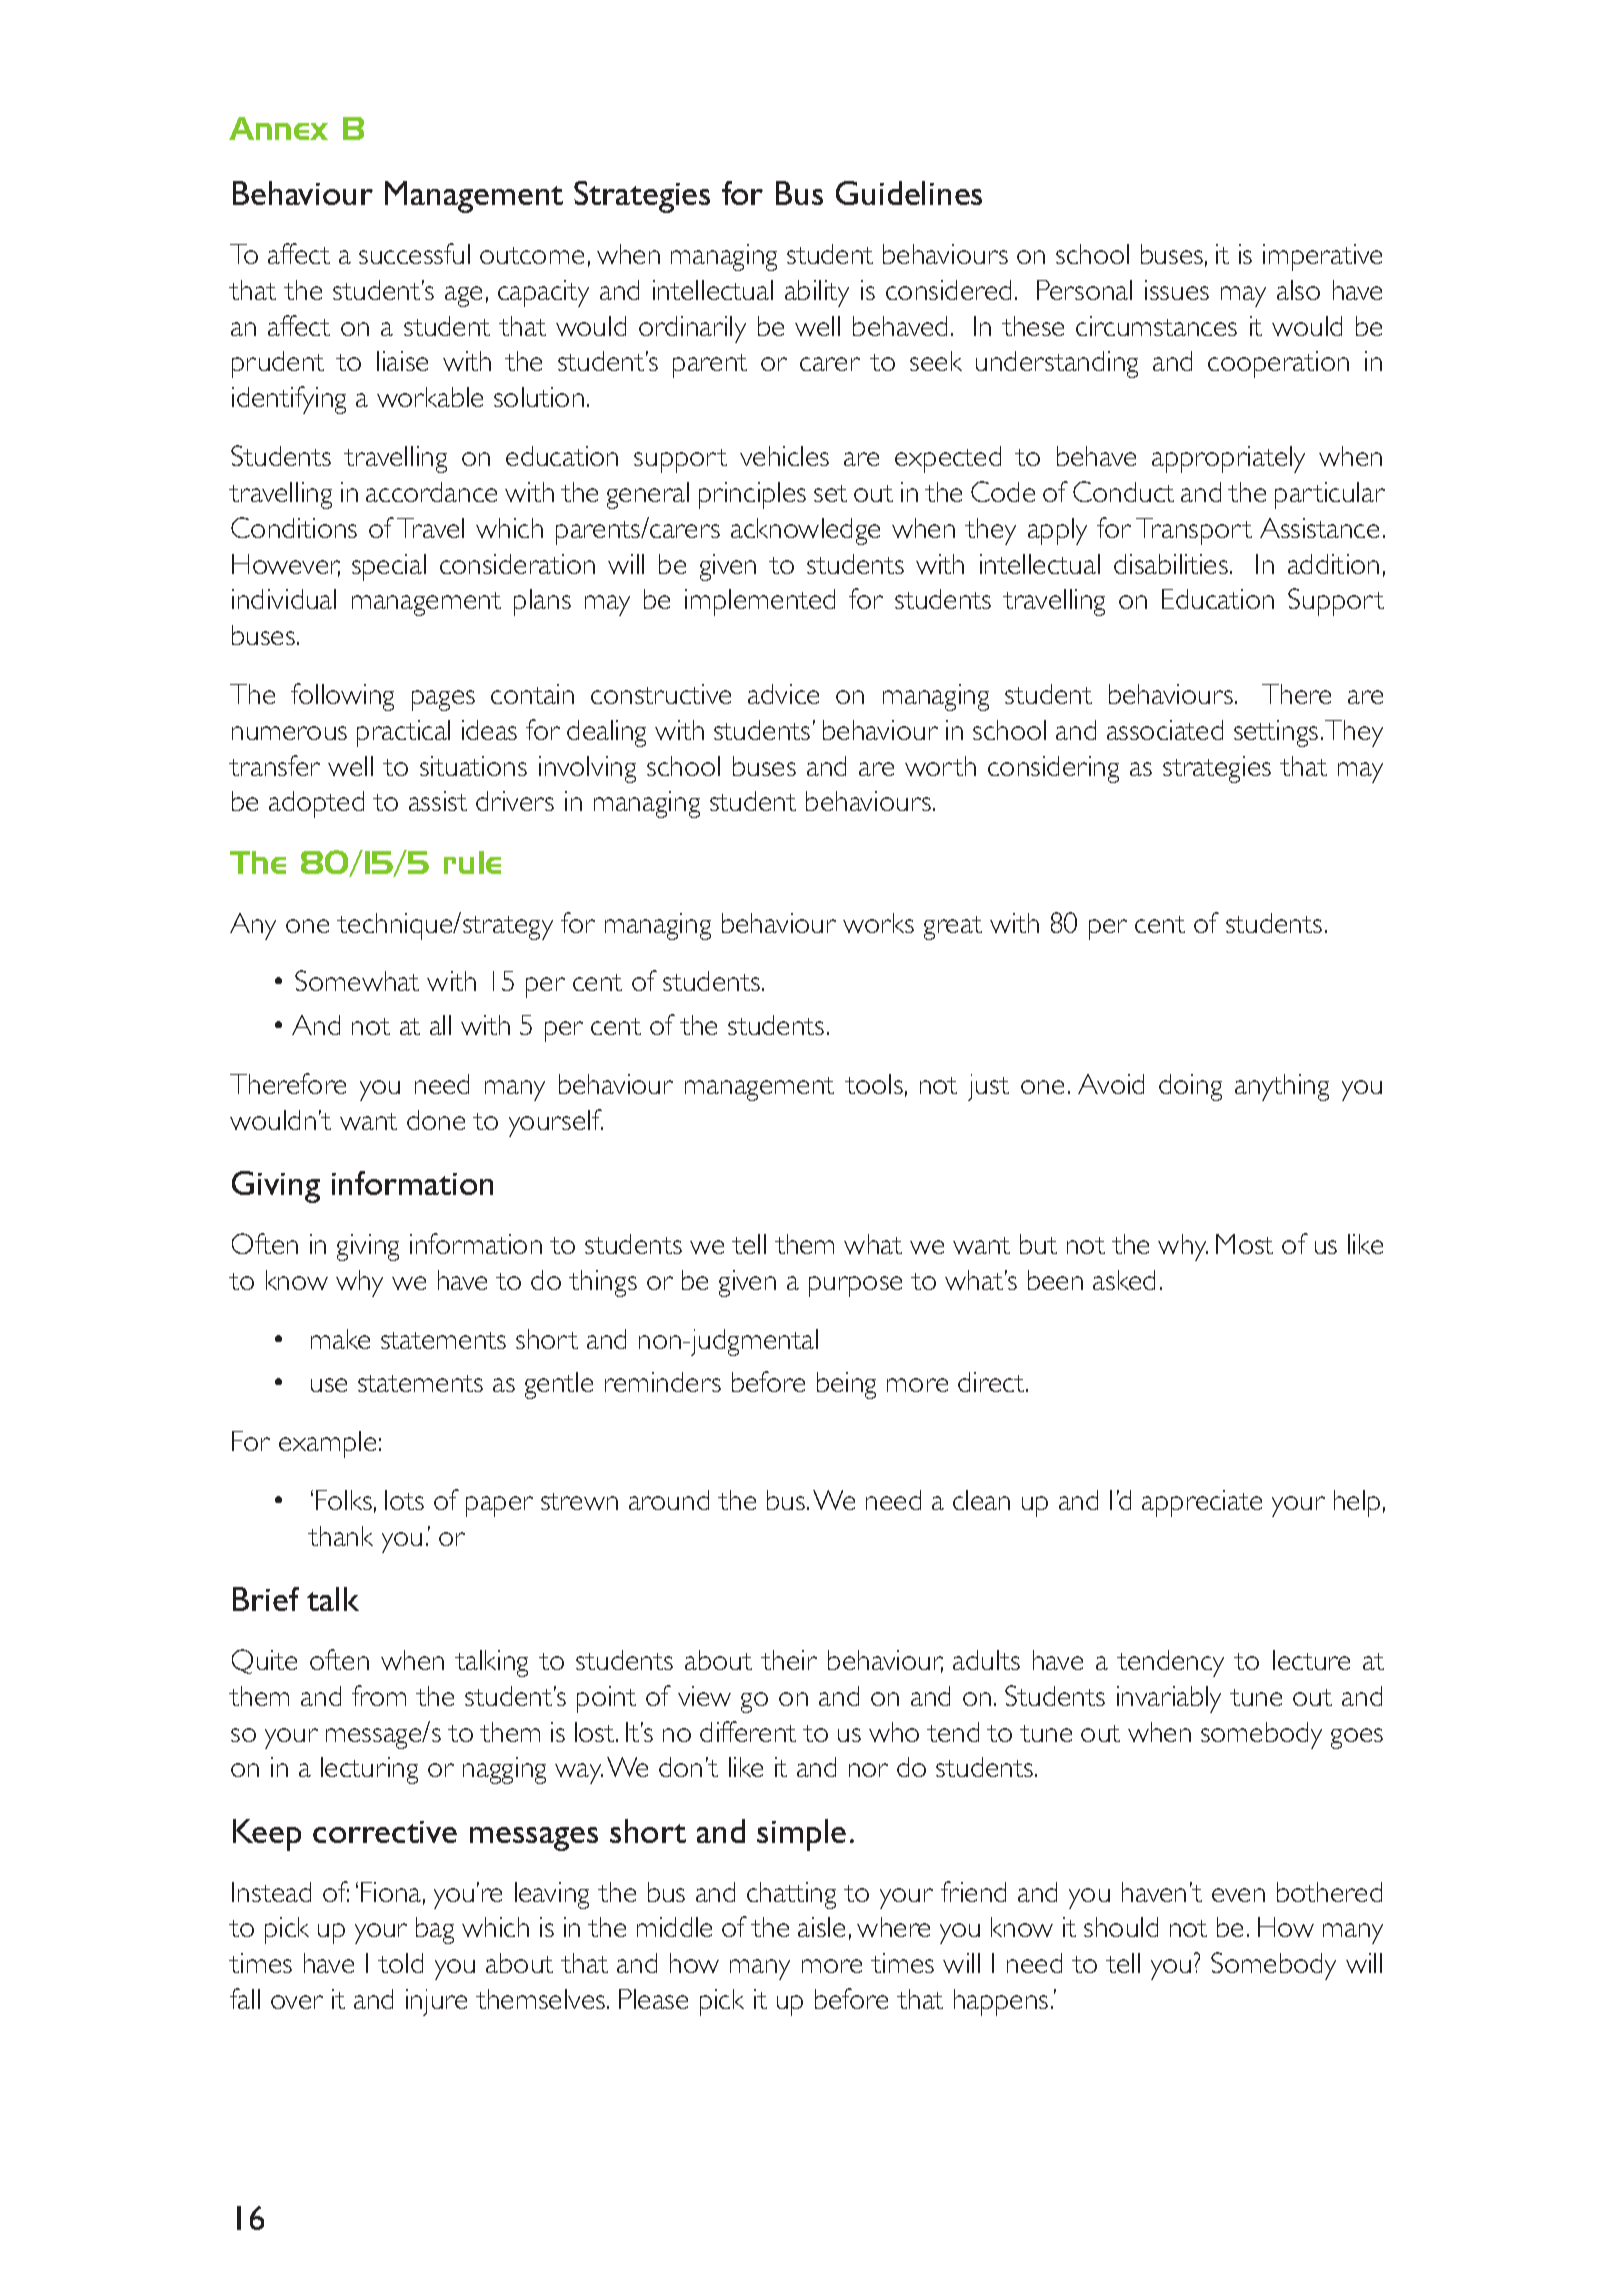 The image size is (1615, 2284). I want to click on implemented, so click(760, 602).
